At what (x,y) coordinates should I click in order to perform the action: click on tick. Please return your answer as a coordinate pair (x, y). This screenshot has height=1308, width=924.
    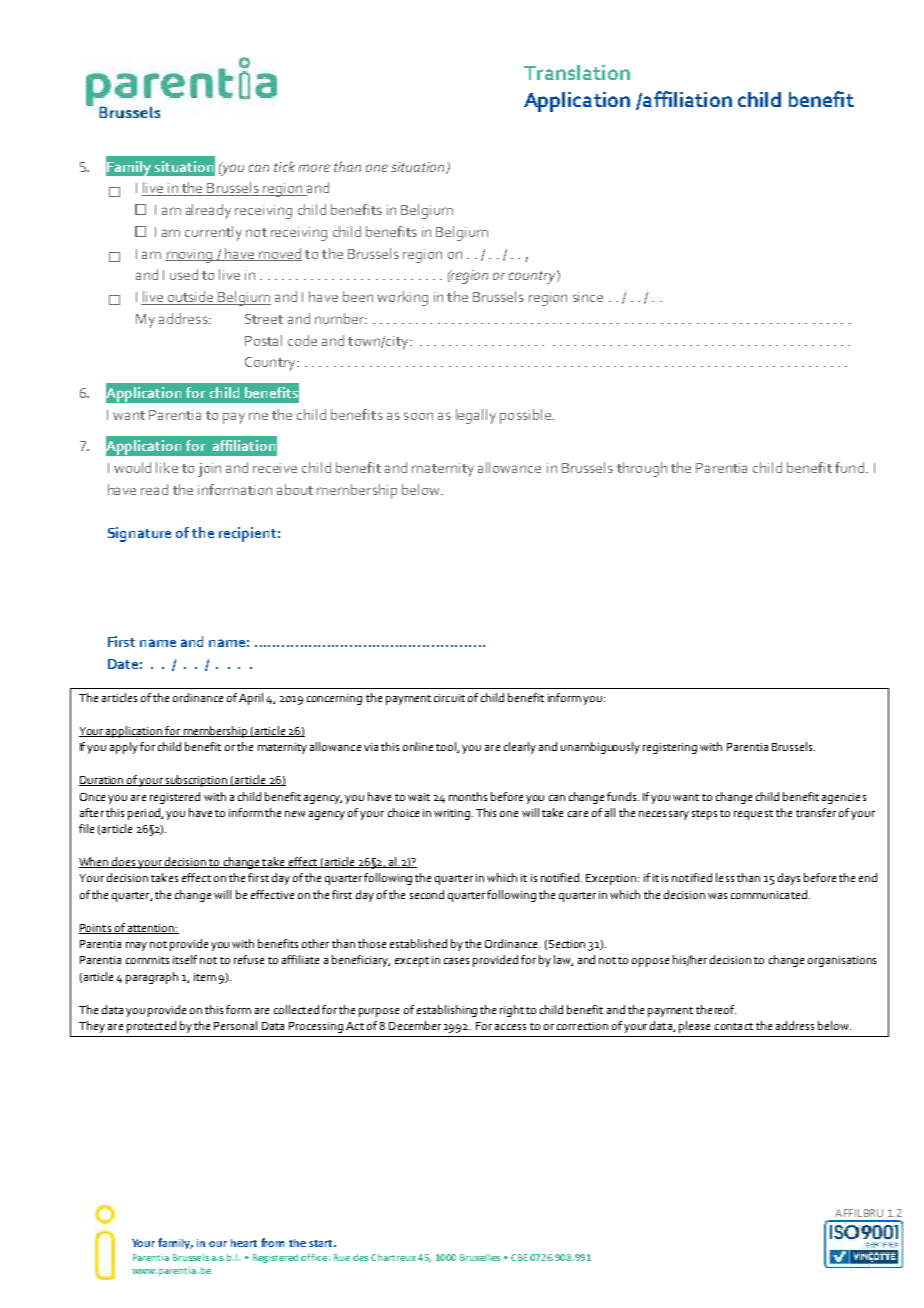
    Looking at the image, I should click on (284, 166).
